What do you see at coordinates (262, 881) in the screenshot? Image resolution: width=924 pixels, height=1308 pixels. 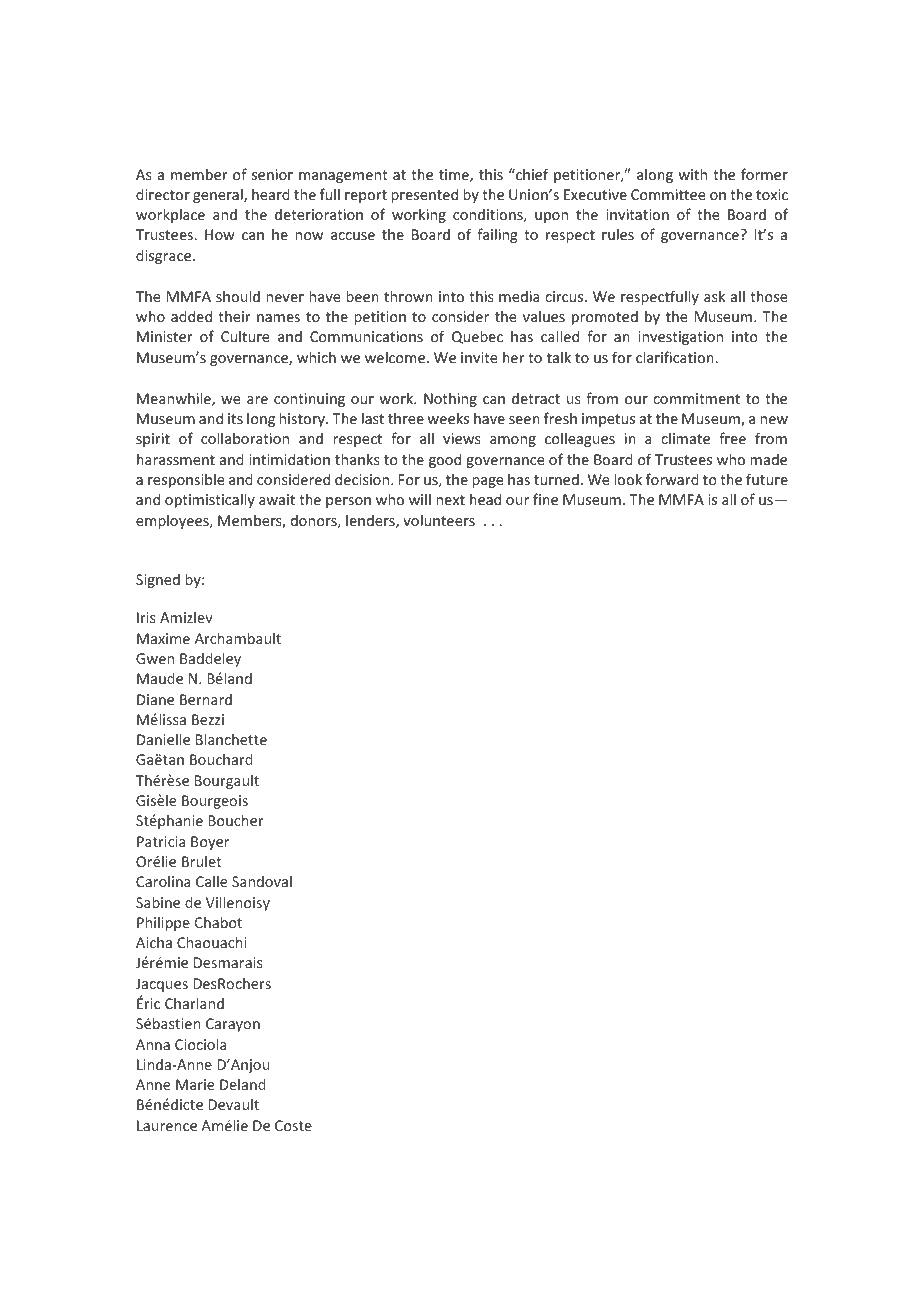 I see `Sandoval` at bounding box center [262, 881].
